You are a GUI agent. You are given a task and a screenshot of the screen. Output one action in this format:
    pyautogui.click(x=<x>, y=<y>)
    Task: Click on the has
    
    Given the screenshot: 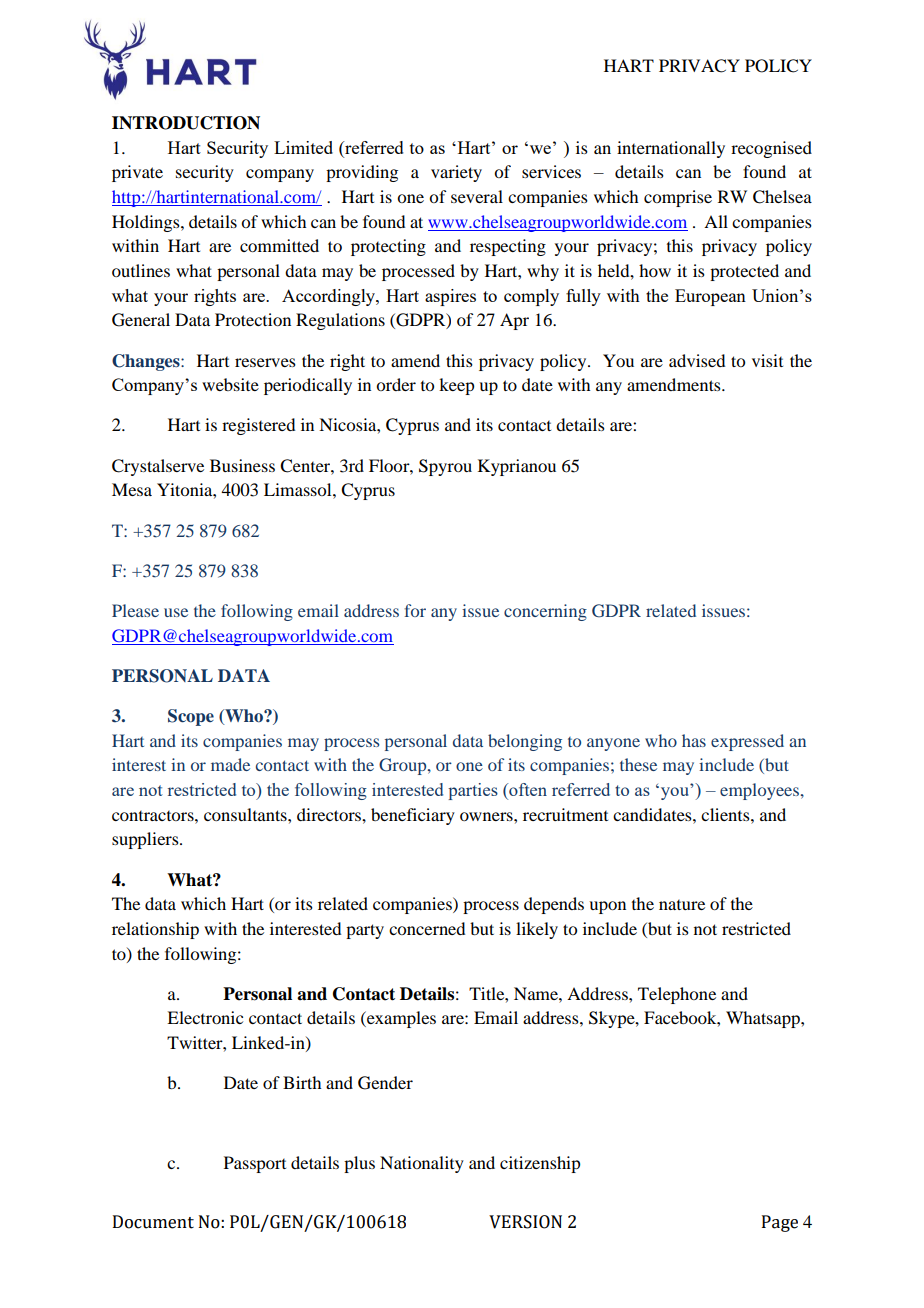 What is the action you would take?
    pyautogui.click(x=694, y=740)
